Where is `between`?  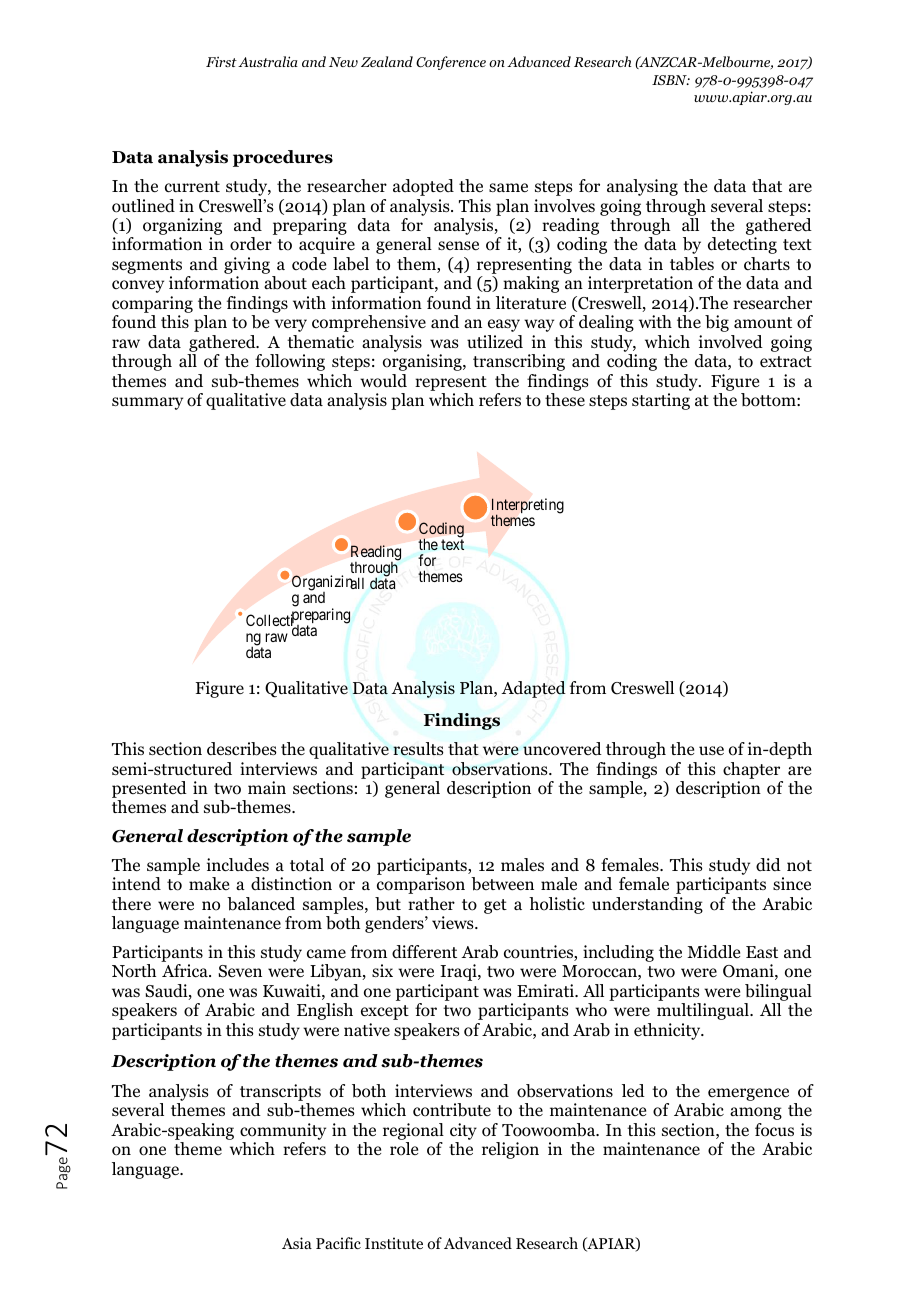
between is located at coordinates (502, 884).
